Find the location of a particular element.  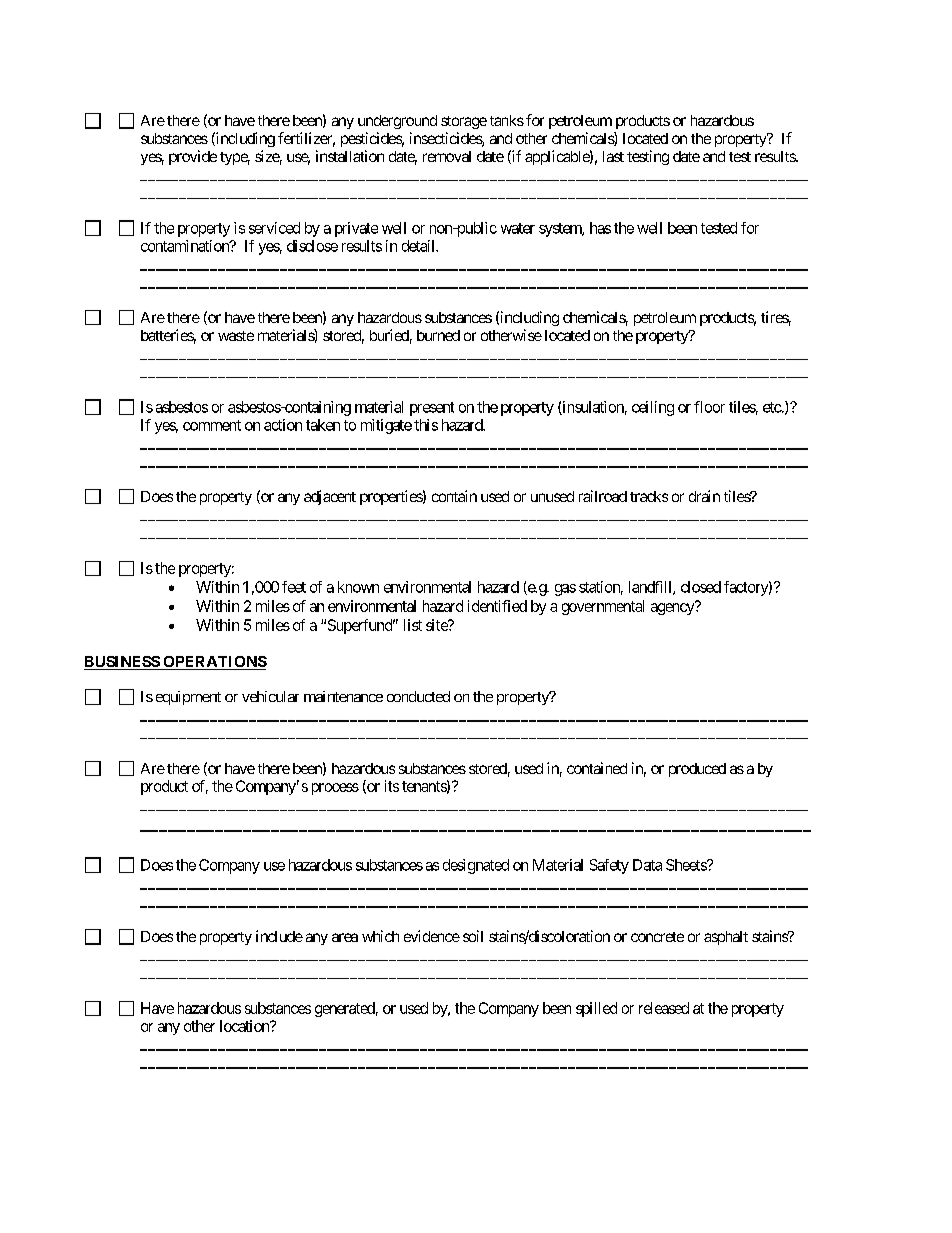

feet is located at coordinates (294, 587).
